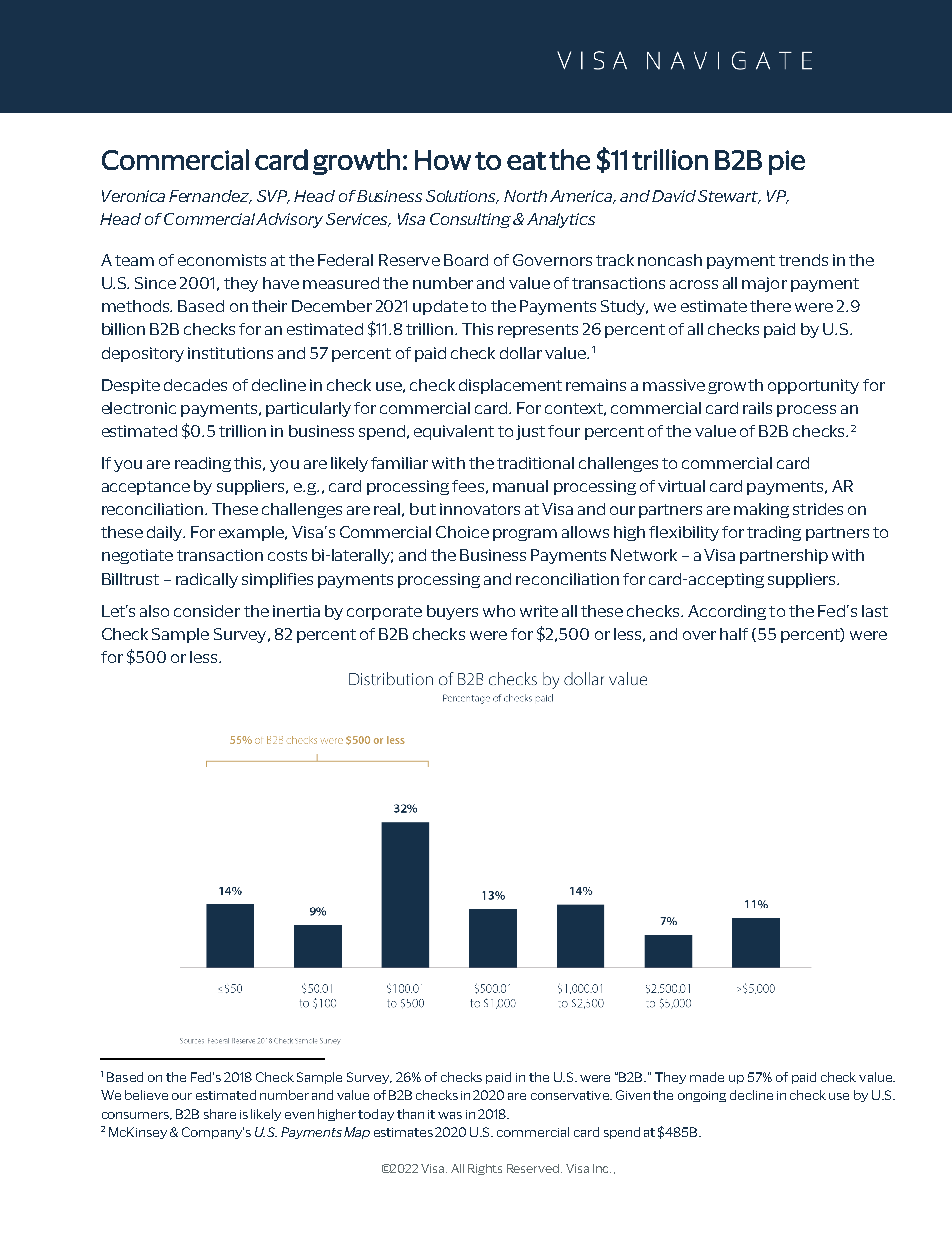 The height and width of the screenshot is (1233, 952). I want to click on share, so click(220, 1114).
